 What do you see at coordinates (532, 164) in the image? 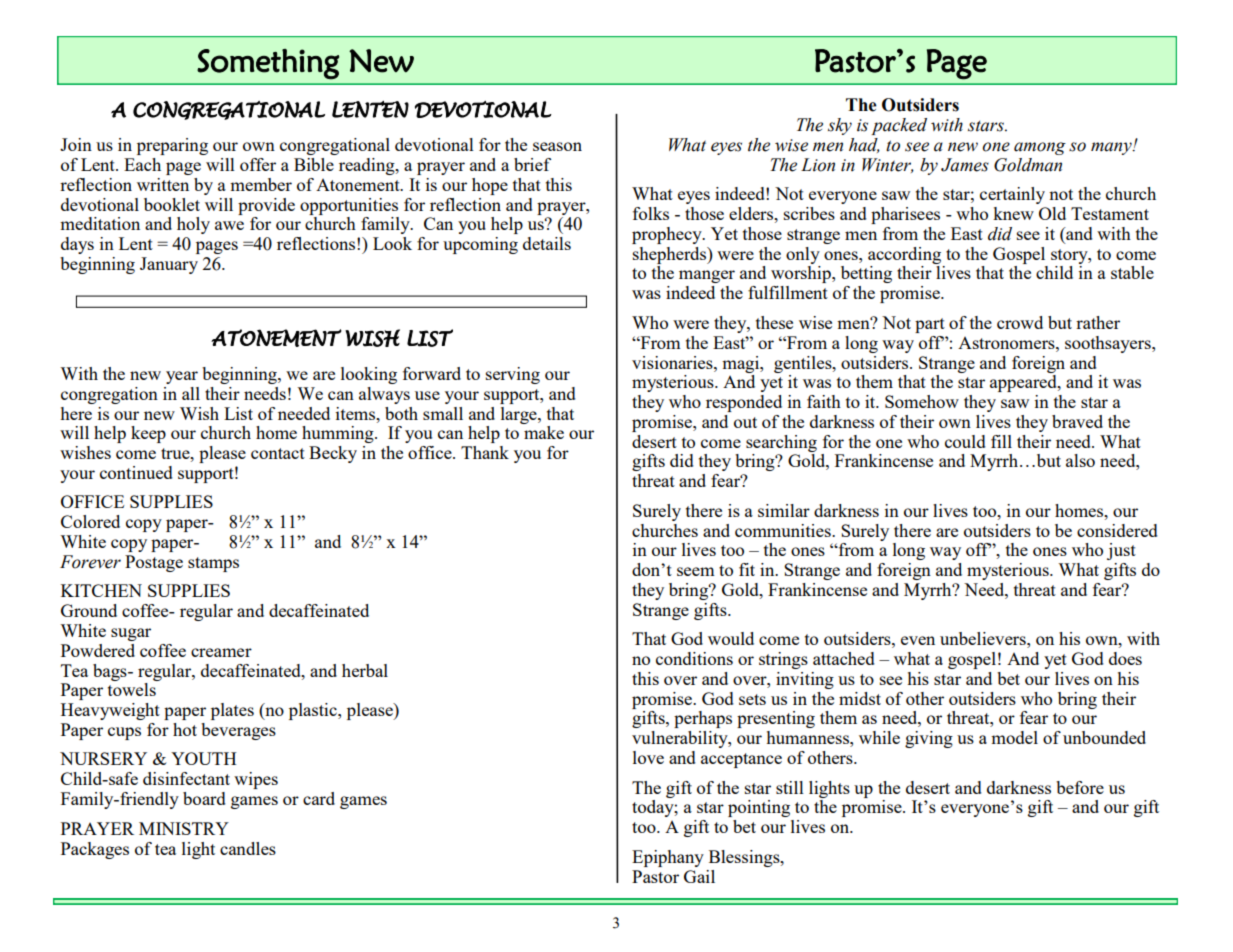
I see `brief` at bounding box center [532, 164].
